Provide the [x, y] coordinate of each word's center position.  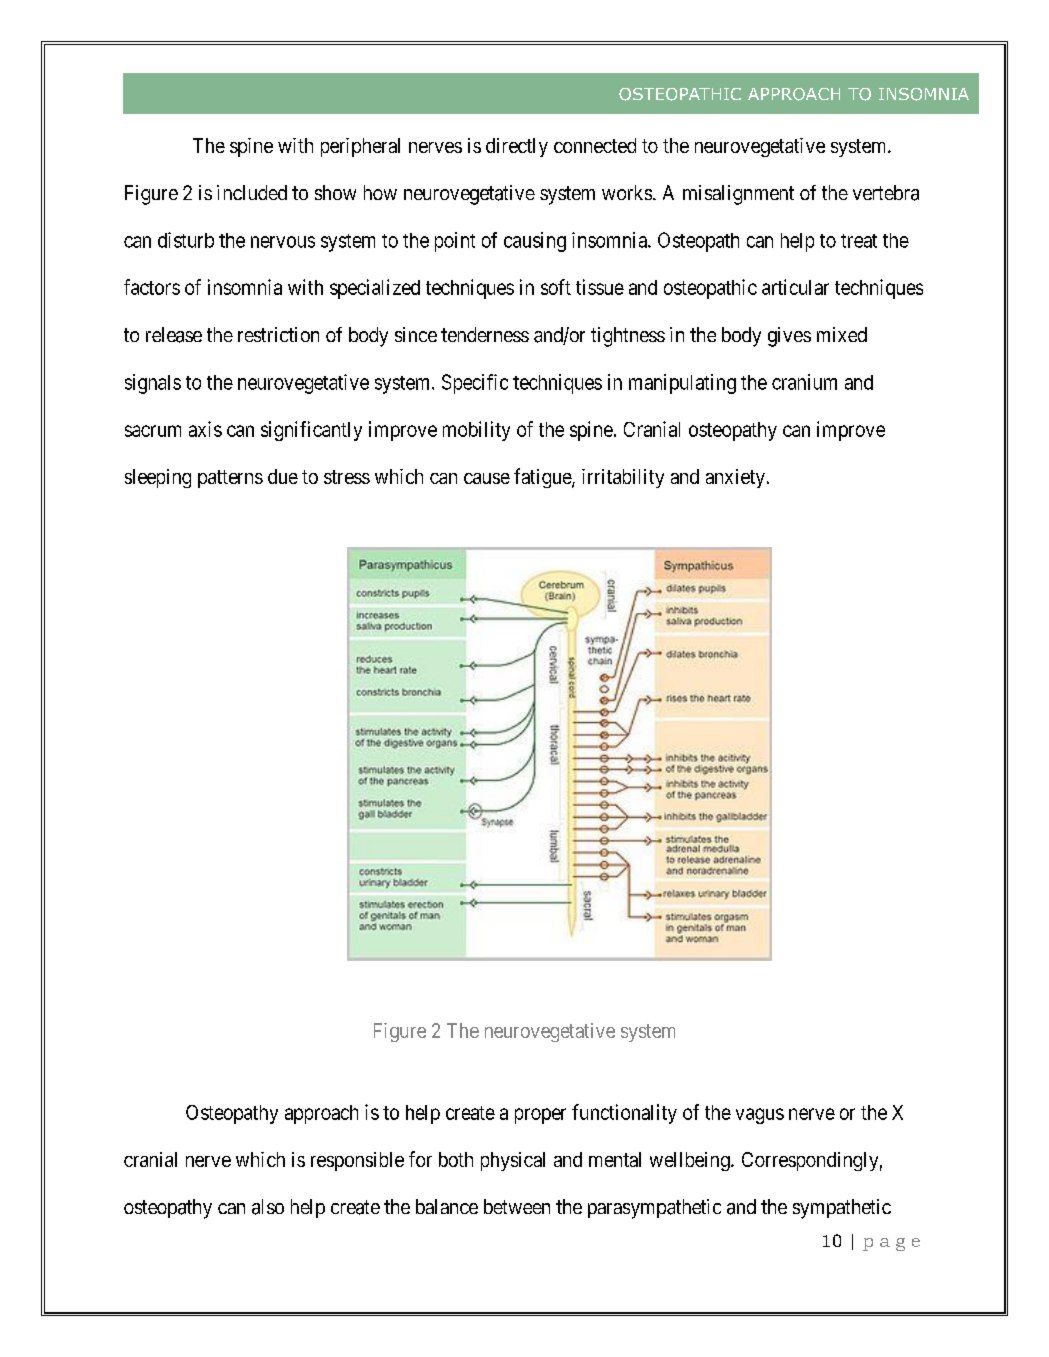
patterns [230, 479]
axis [205, 429]
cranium [804, 382]
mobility [476, 431]
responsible [357, 1161]
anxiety [737, 478]
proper [540, 1116]
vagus [760, 1116]
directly [517, 147]
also [268, 1207]
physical [513, 1161]
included [252, 192]
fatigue [543, 478]
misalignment [738, 195]
